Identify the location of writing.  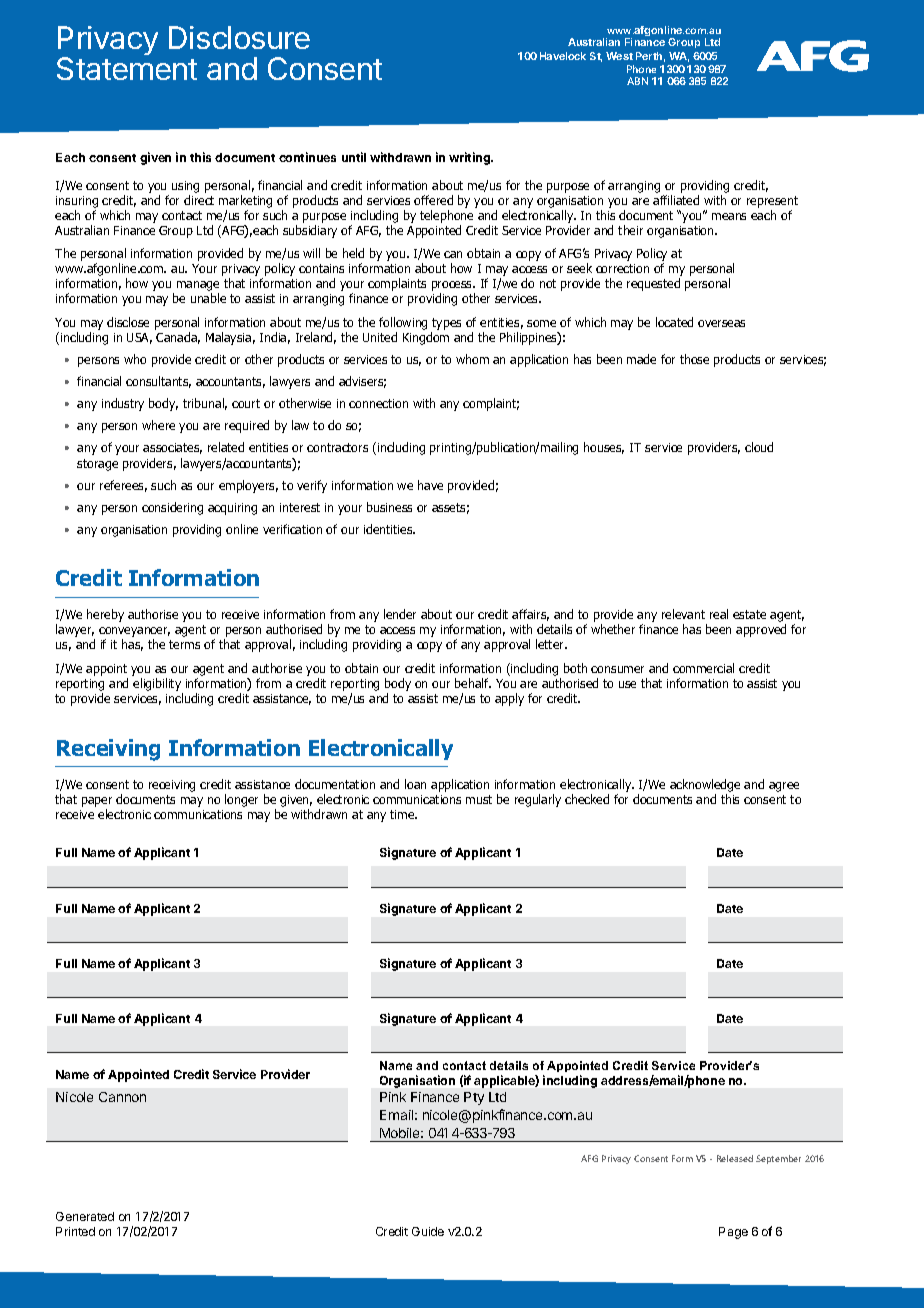
(470, 158).
